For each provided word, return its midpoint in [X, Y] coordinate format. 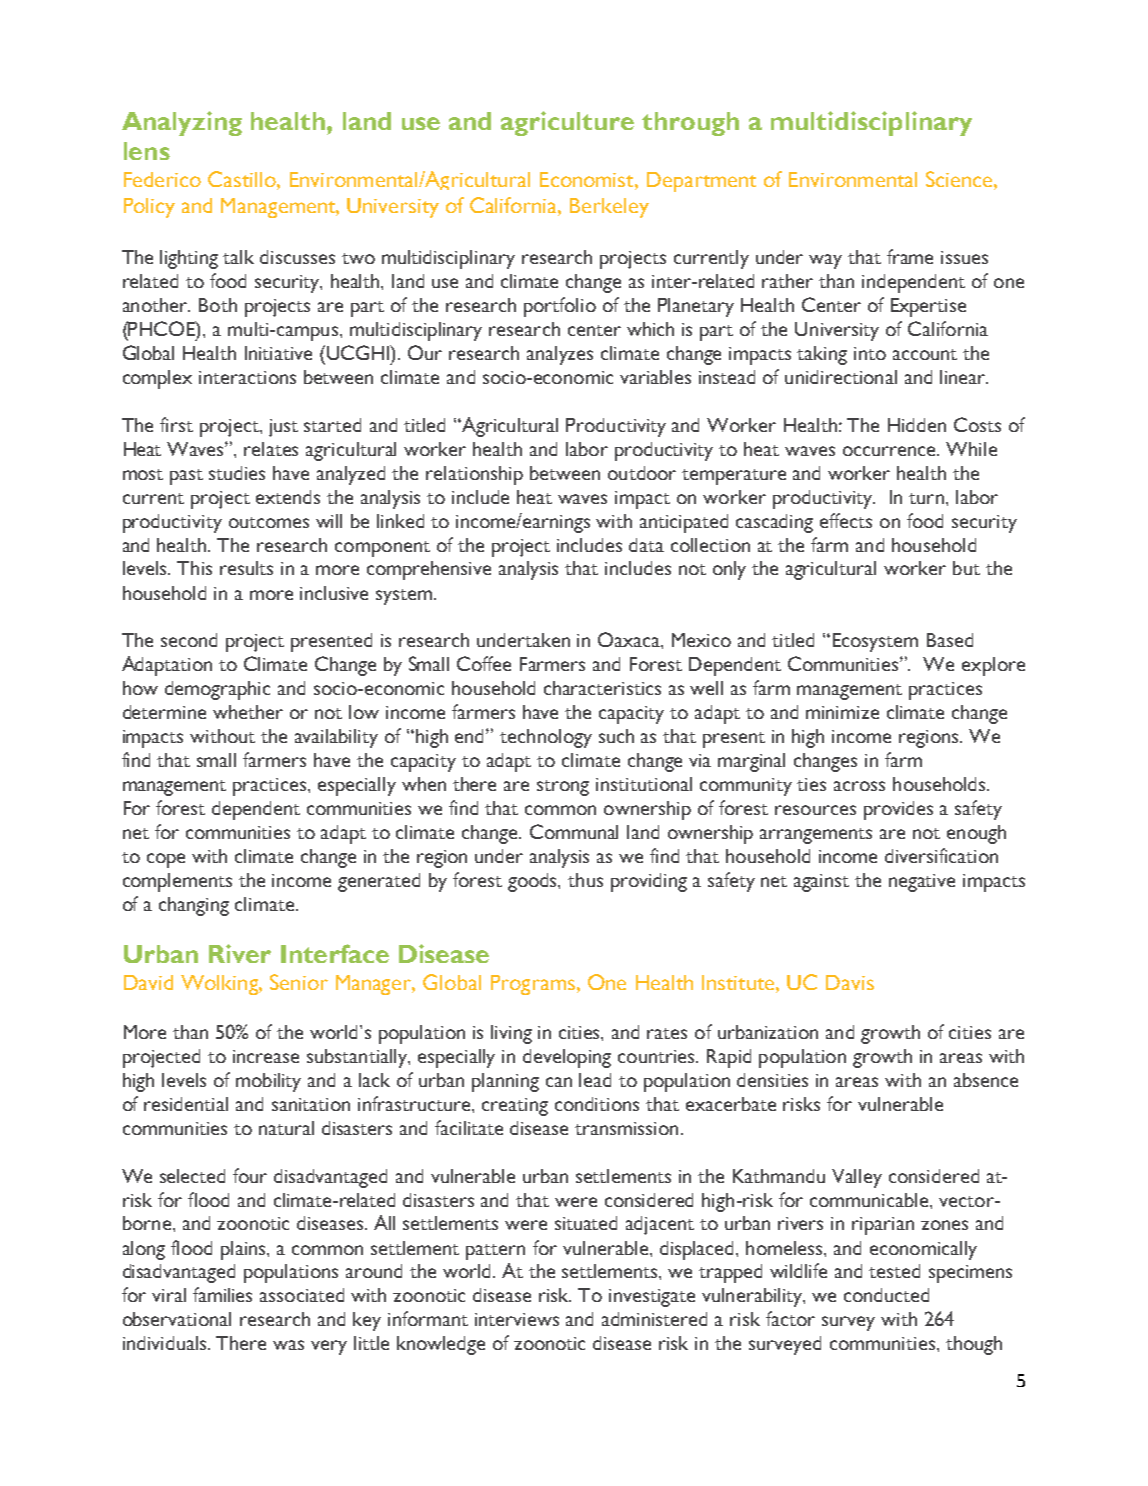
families [222, 1294]
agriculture [567, 123]
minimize [842, 712]
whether [248, 712]
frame [910, 256]
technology [546, 738]
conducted [886, 1295]
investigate [652, 1298]
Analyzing [182, 123]
